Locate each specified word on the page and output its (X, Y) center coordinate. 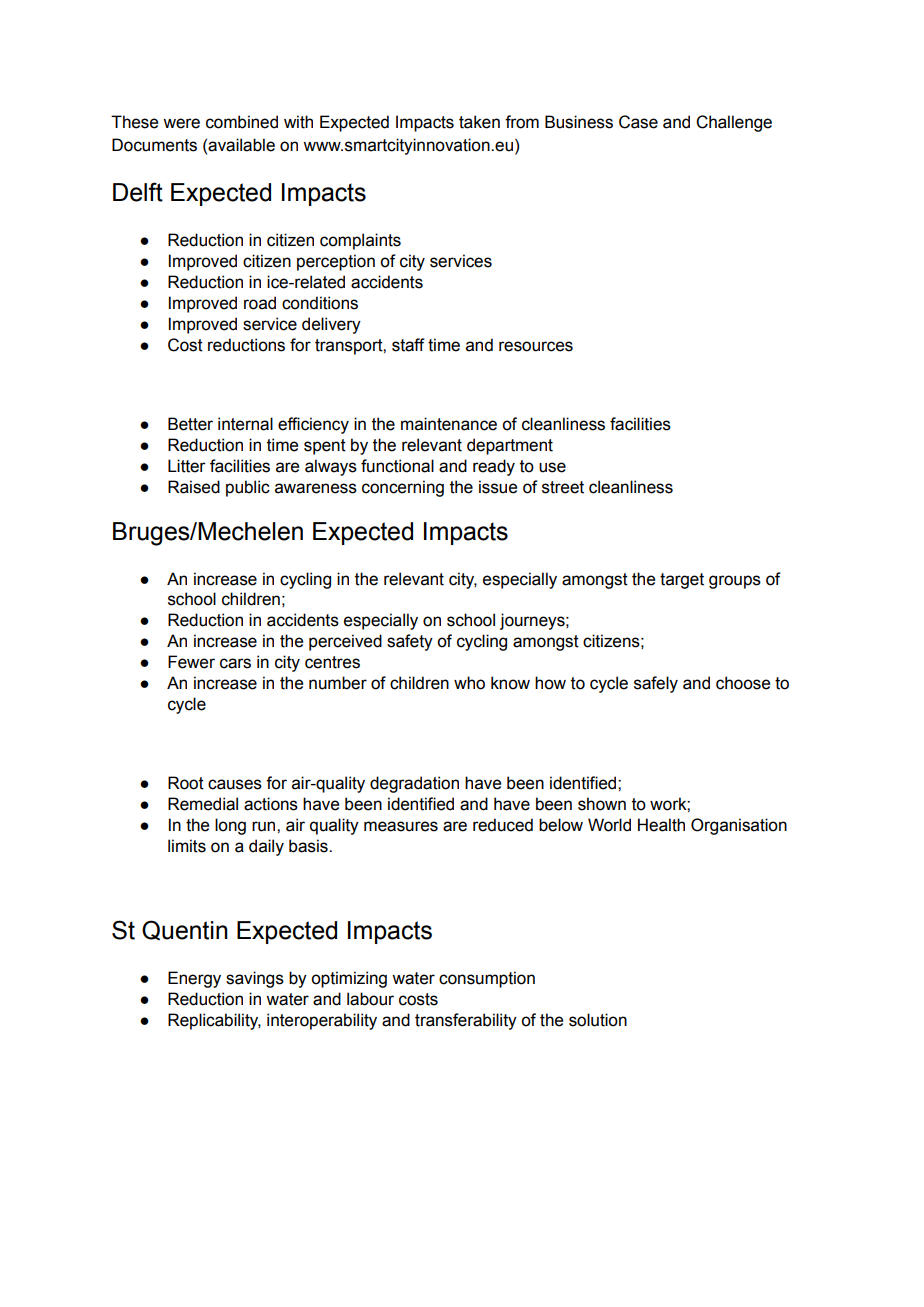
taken (479, 122)
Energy (194, 979)
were (181, 123)
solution (598, 1020)
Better (190, 424)
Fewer (191, 662)
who (469, 683)
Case (638, 122)
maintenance (449, 424)
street (563, 487)
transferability (466, 1021)
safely (656, 684)
